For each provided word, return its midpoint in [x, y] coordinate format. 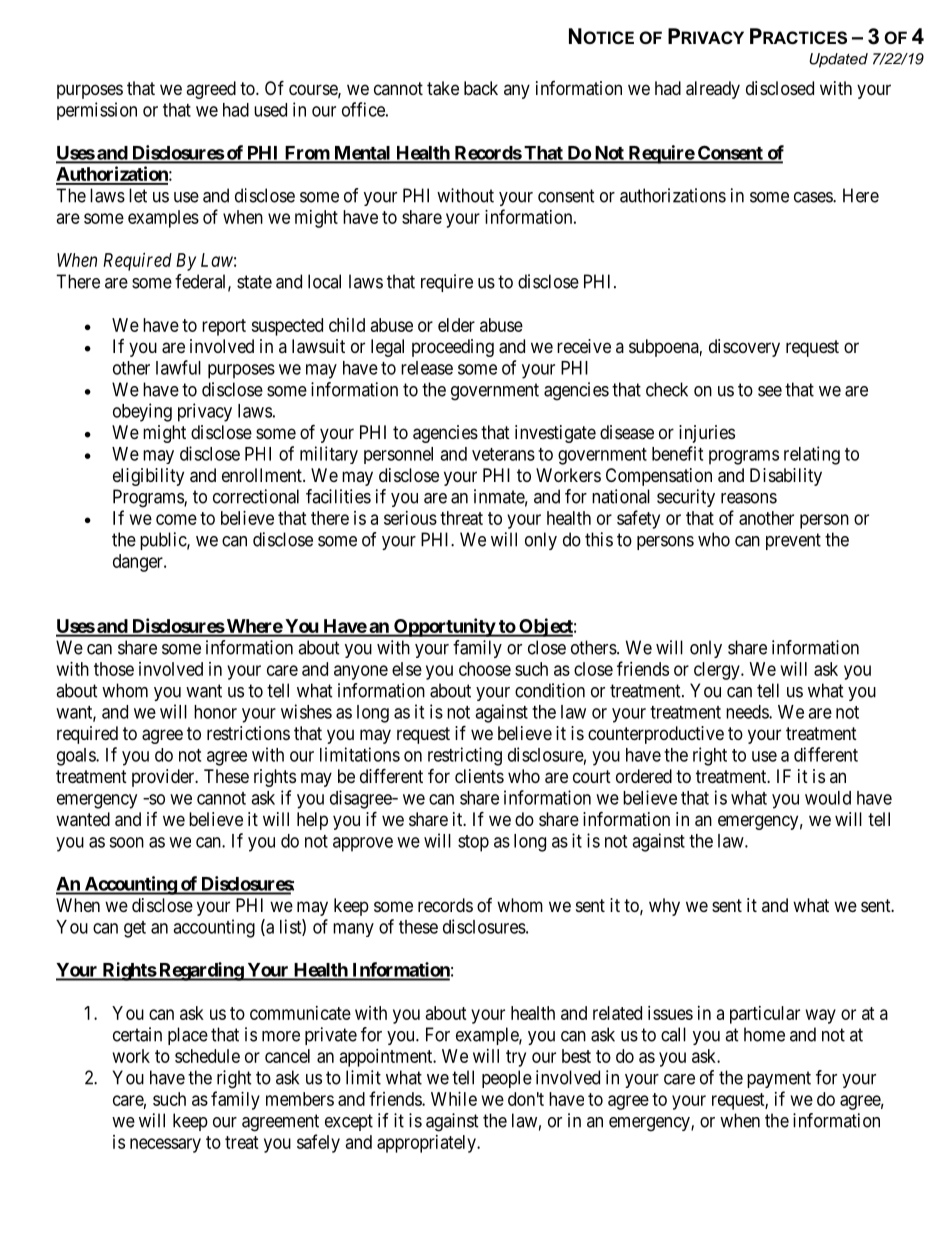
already [713, 90]
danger [139, 563]
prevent [793, 541]
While [454, 1099]
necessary [165, 1145]
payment [779, 1079]
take [443, 88]
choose [485, 669]
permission [97, 111]
